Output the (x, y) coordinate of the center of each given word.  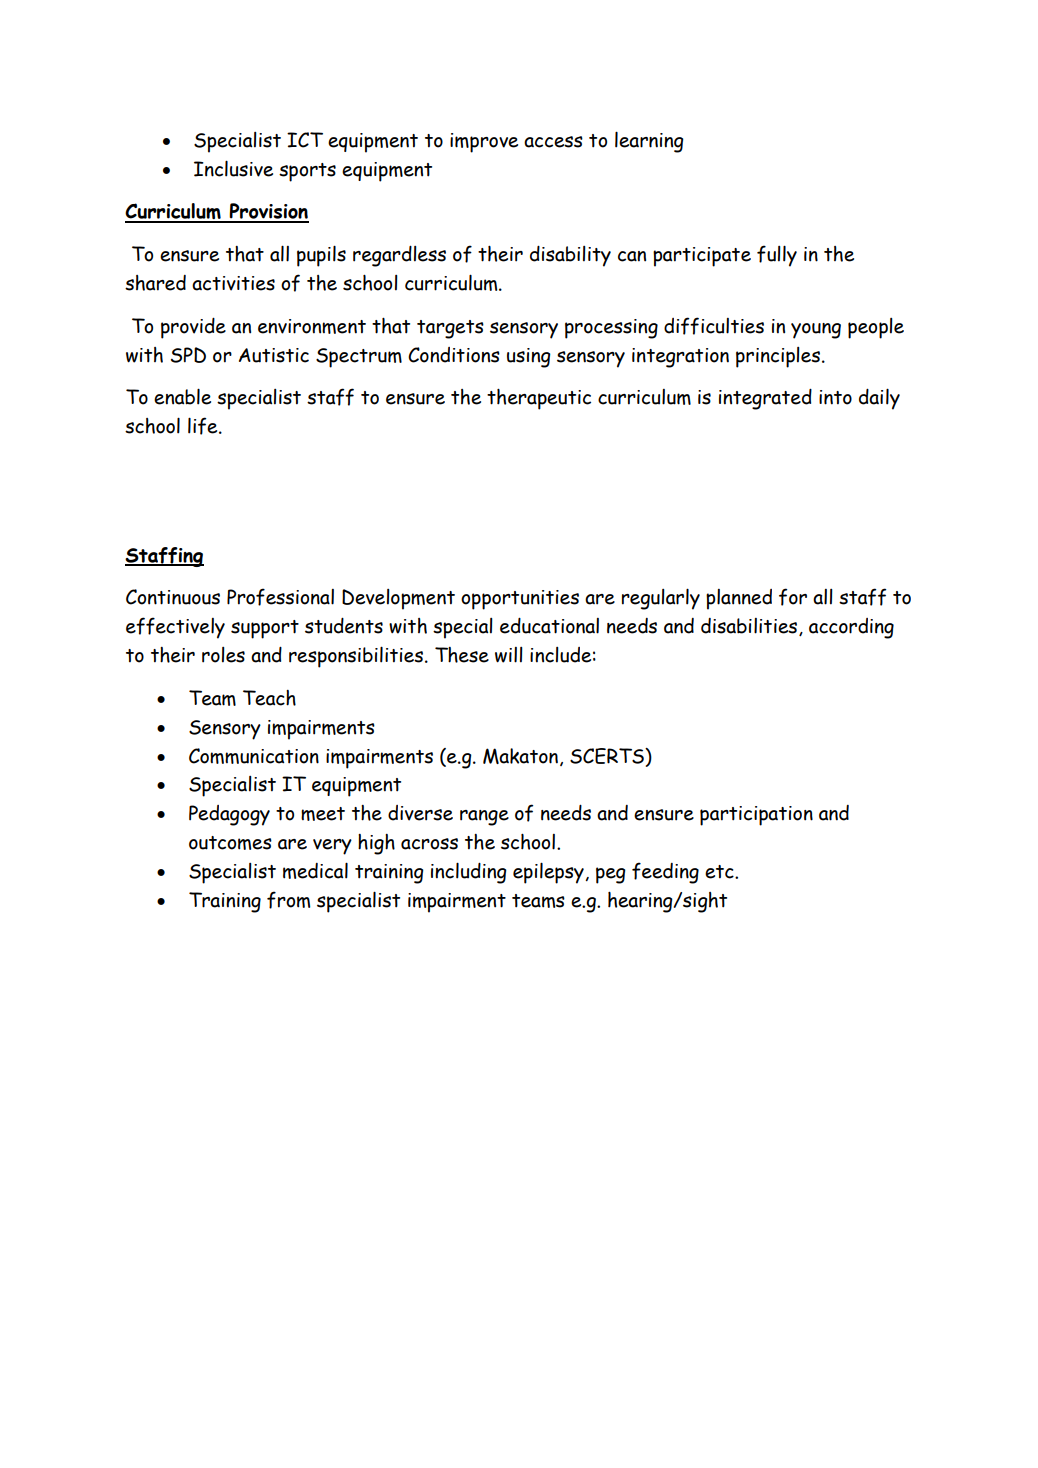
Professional (280, 597)
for (793, 597)
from (288, 900)
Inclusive (233, 168)
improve (484, 143)
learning (649, 142)
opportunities (520, 600)
